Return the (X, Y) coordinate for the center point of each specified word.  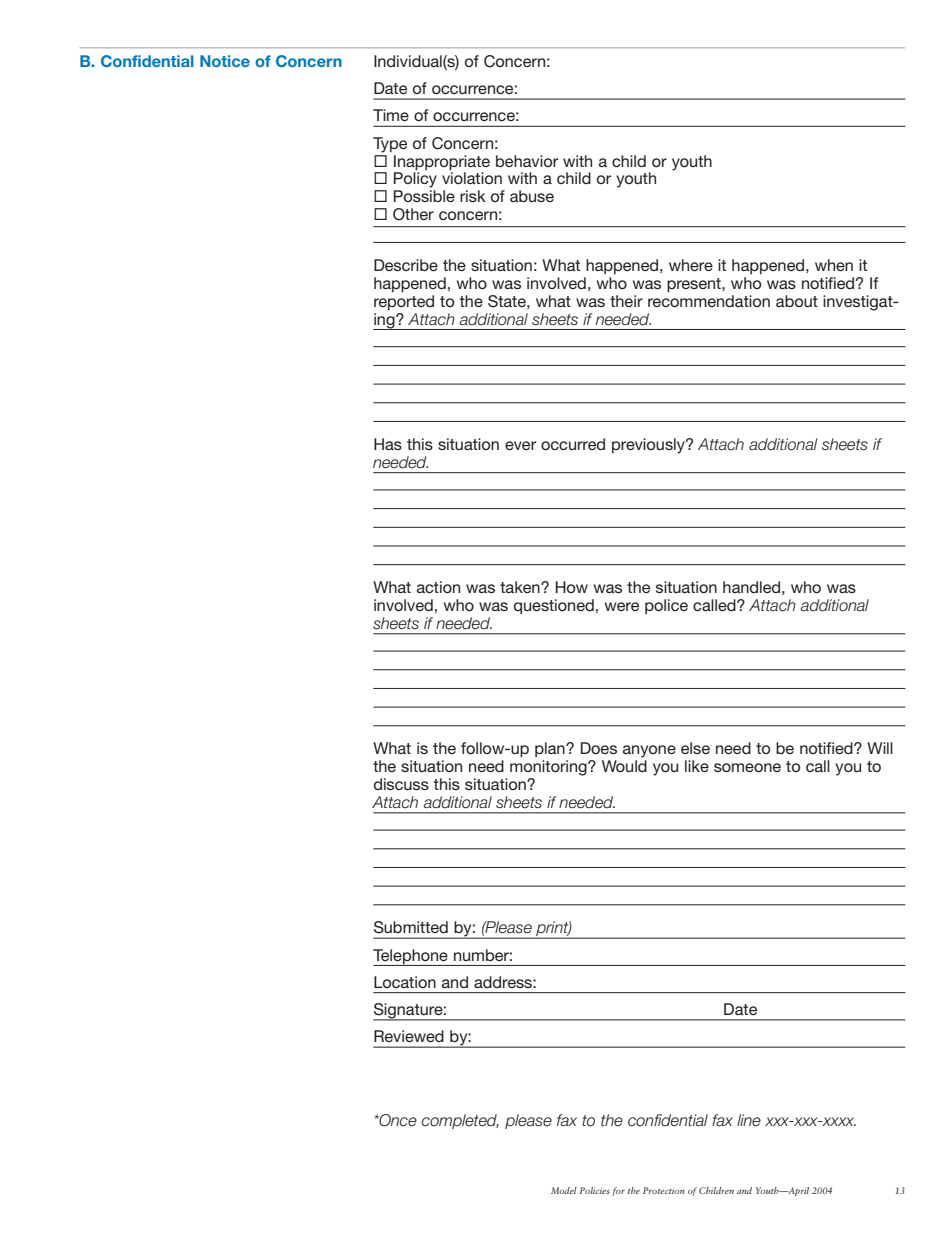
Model (564, 1190)
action (438, 587)
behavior (527, 161)
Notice (225, 61)
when (834, 265)
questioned (554, 607)
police (666, 606)
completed (460, 1121)
